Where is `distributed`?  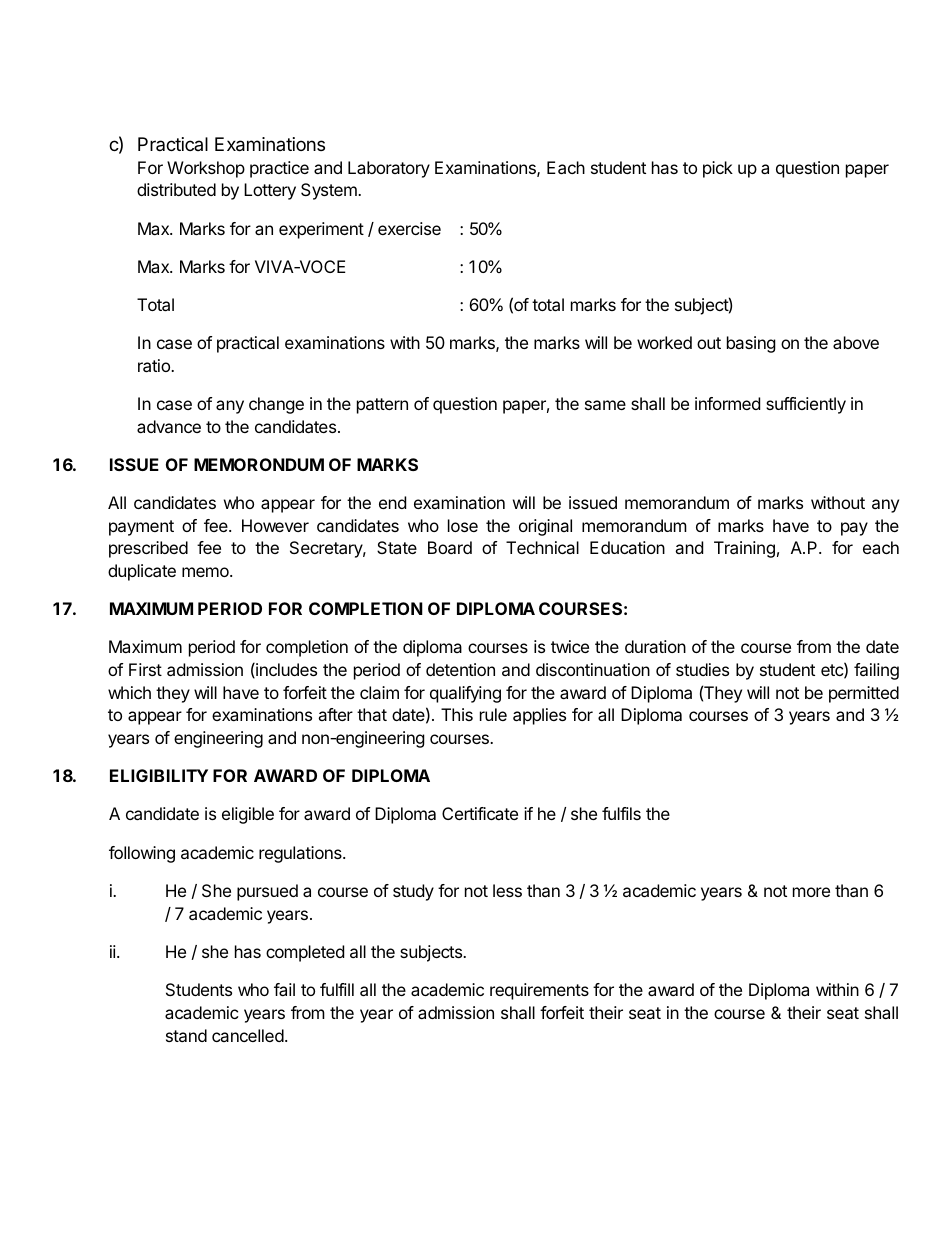
distributed is located at coordinates (176, 189).
